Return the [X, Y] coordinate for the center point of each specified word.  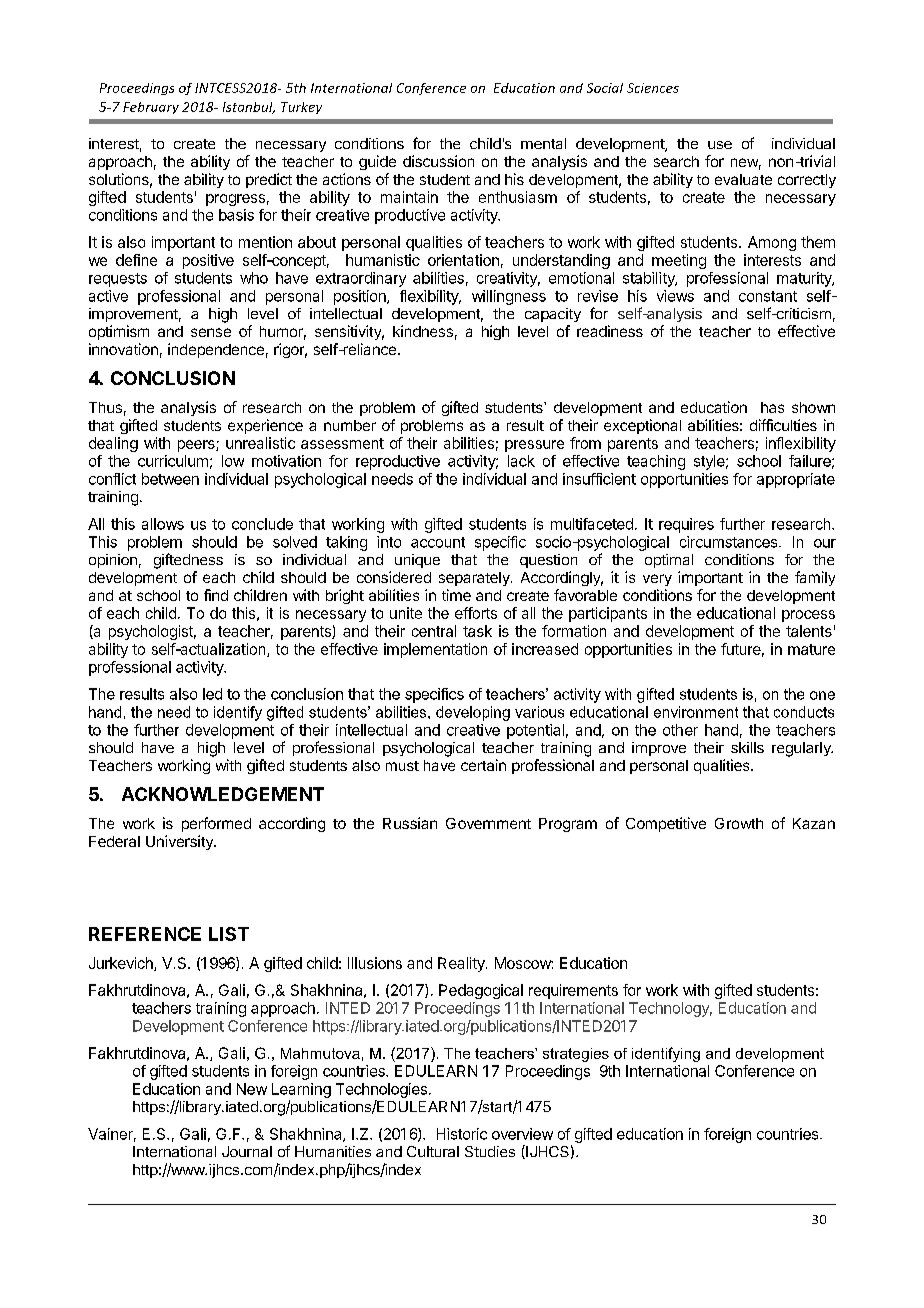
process [808, 616]
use [720, 145]
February [151, 108]
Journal [247, 1151]
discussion [438, 161]
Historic [462, 1134]
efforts [476, 613]
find [216, 595]
